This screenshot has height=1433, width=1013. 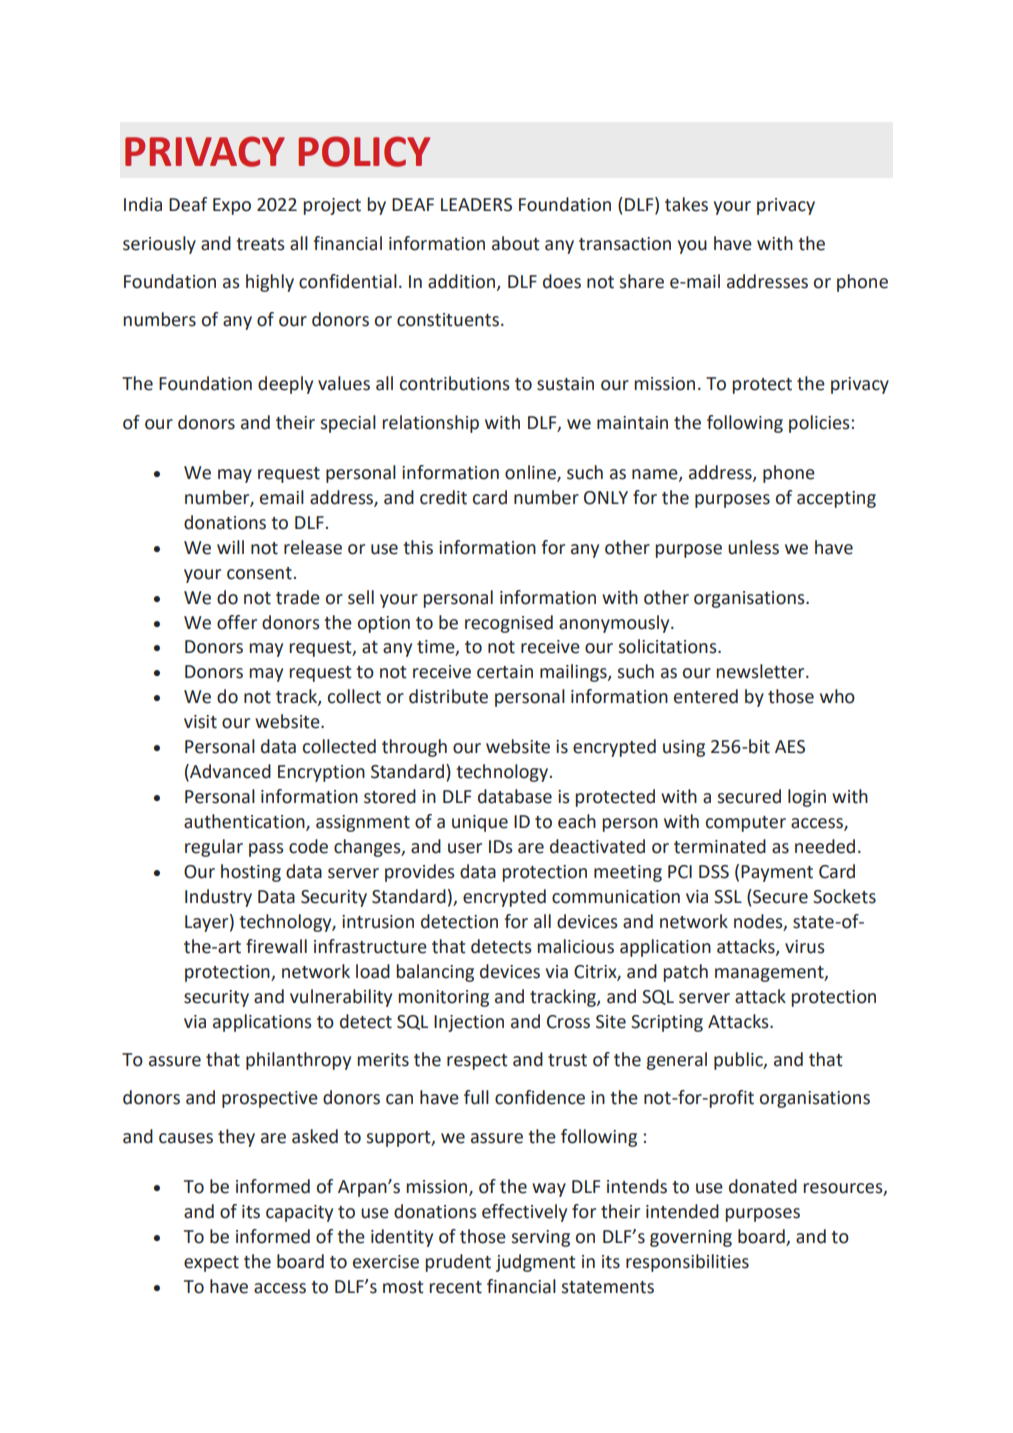 I want to click on Expo, so click(x=232, y=206).
